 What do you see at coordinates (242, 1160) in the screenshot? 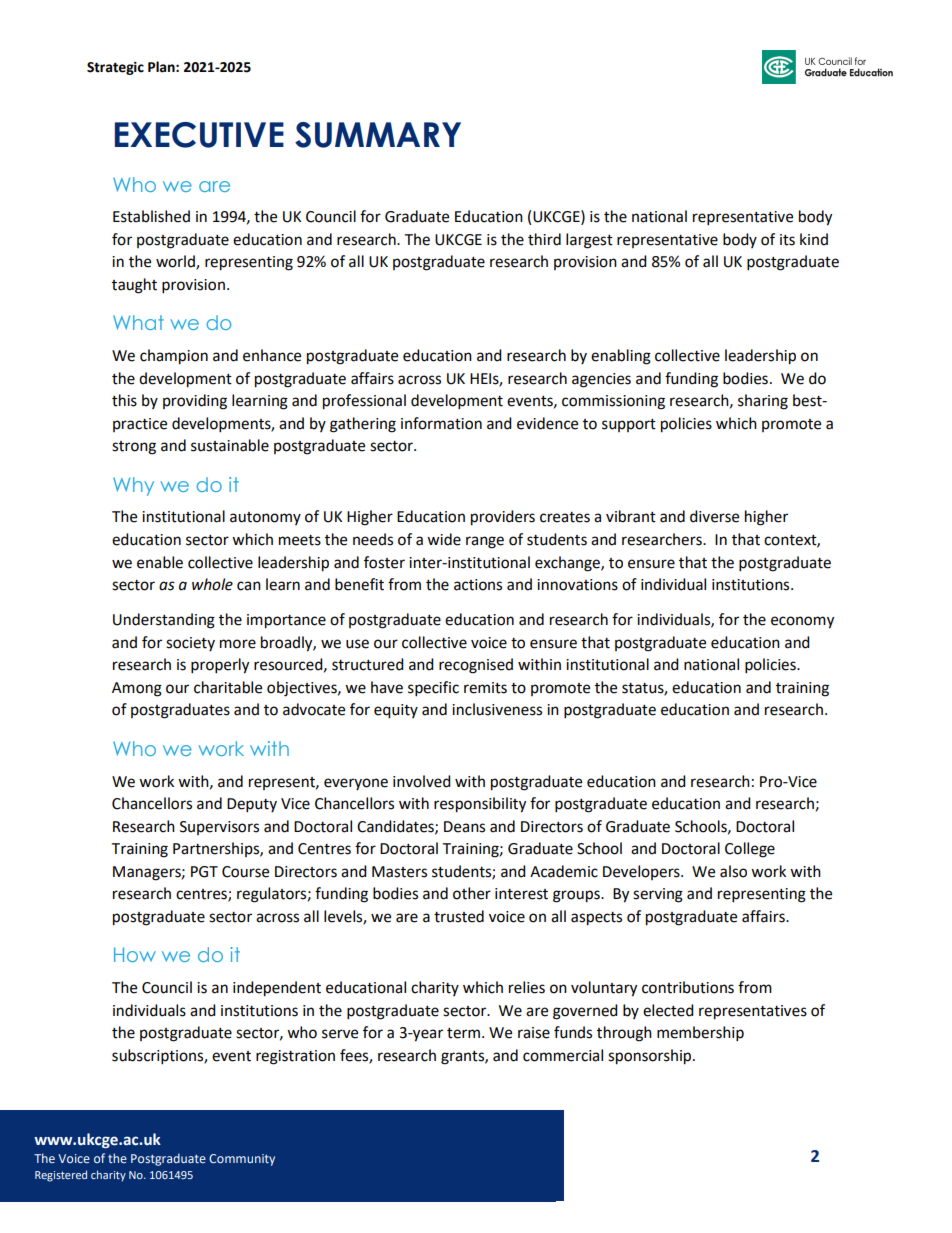
I see `Community` at bounding box center [242, 1160].
